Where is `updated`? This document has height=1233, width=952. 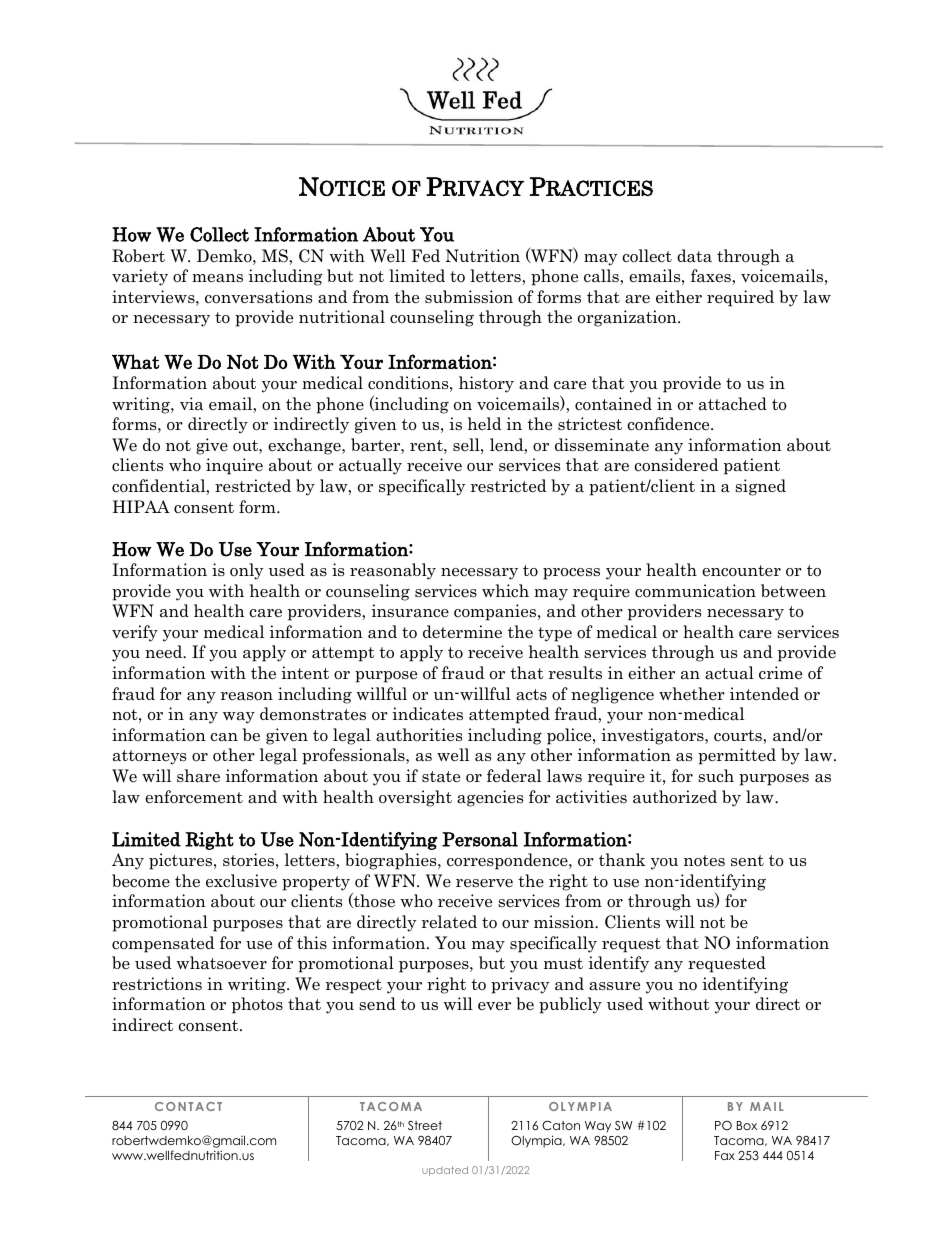
updated is located at coordinates (445, 1171).
